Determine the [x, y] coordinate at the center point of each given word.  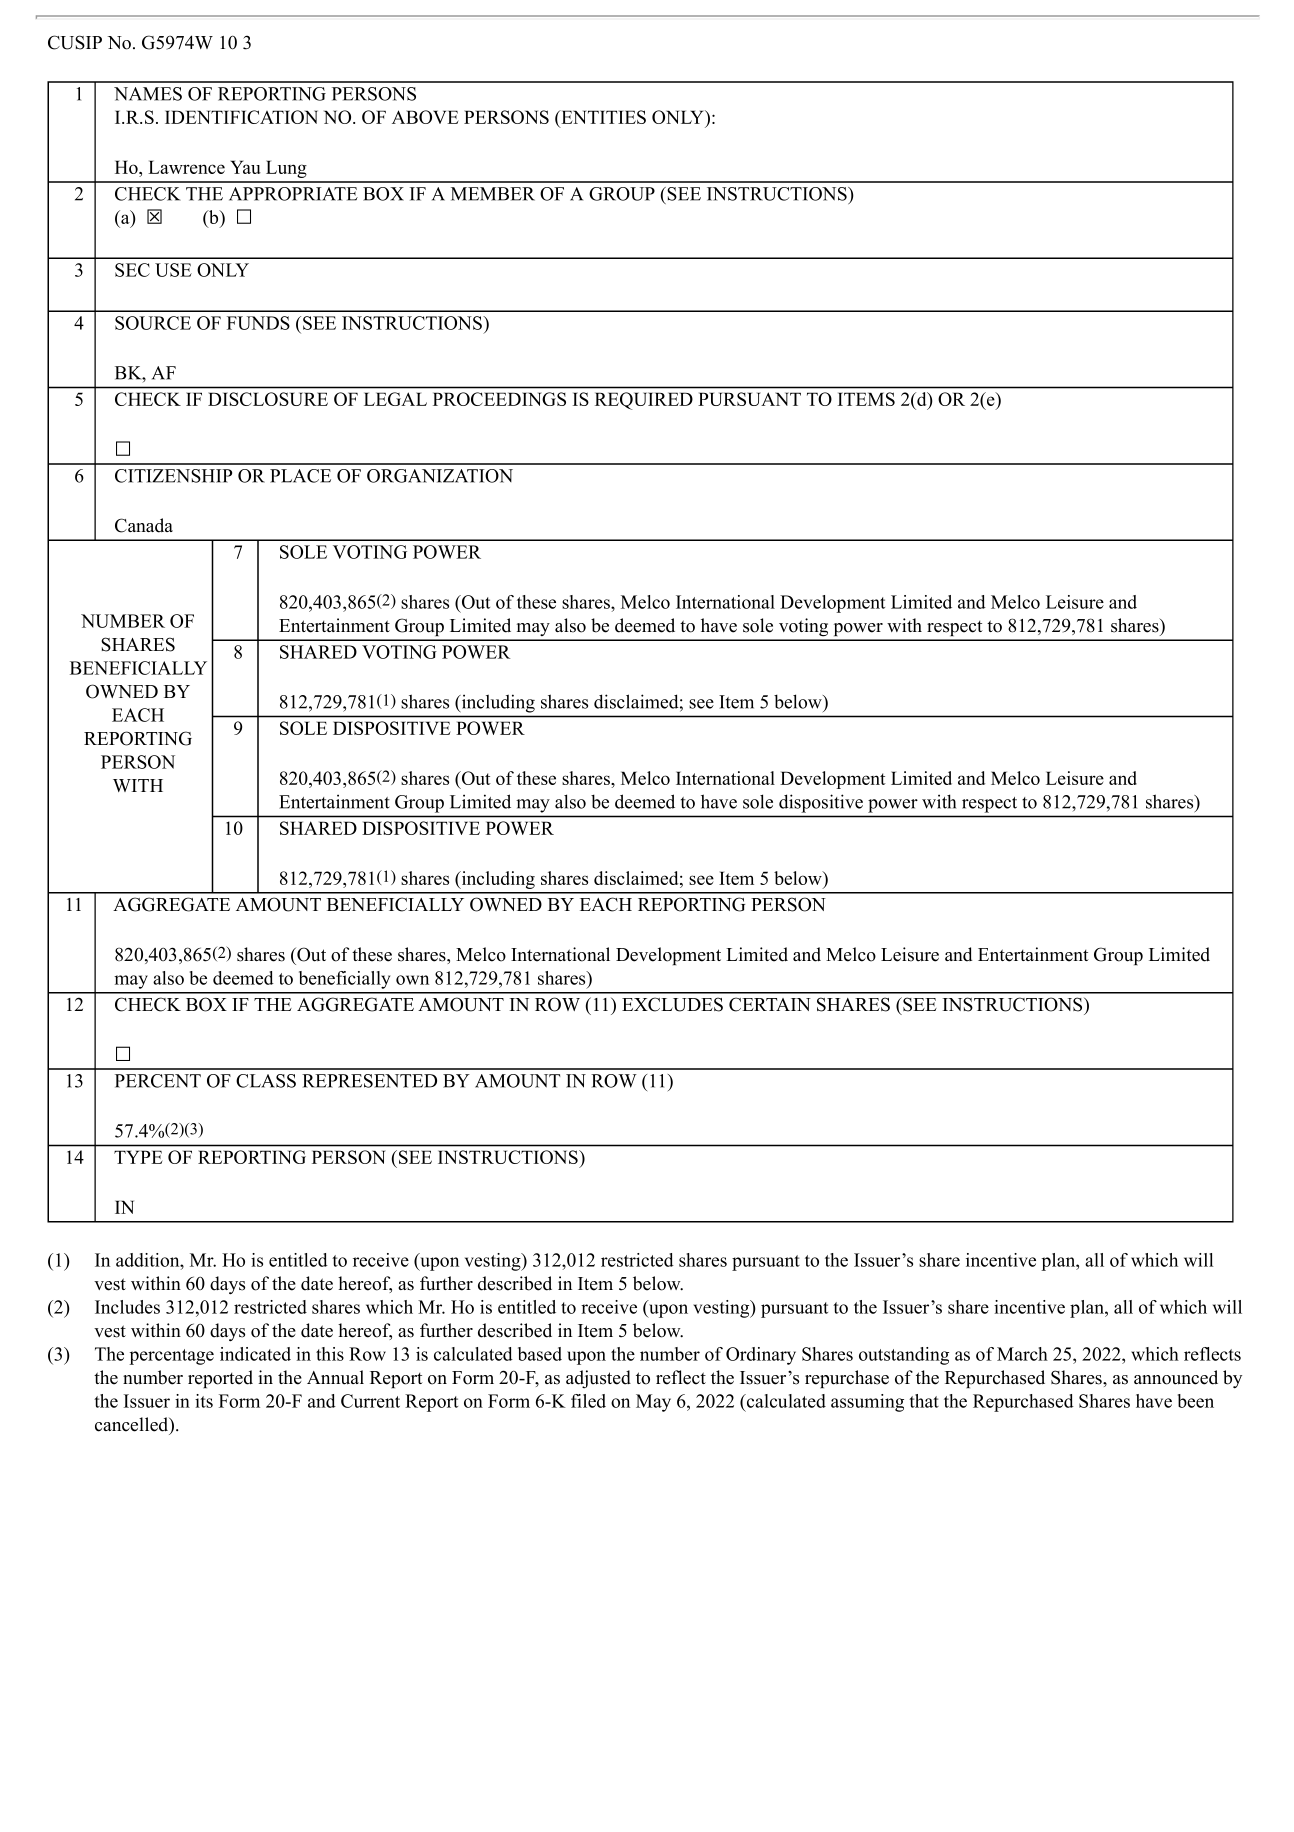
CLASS [266, 1081]
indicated [255, 1354]
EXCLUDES [672, 1004]
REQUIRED [644, 401]
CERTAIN [770, 1004]
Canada [144, 525]
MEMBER [493, 194]
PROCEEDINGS [499, 399]
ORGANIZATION [440, 476]
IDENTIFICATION [241, 117]
